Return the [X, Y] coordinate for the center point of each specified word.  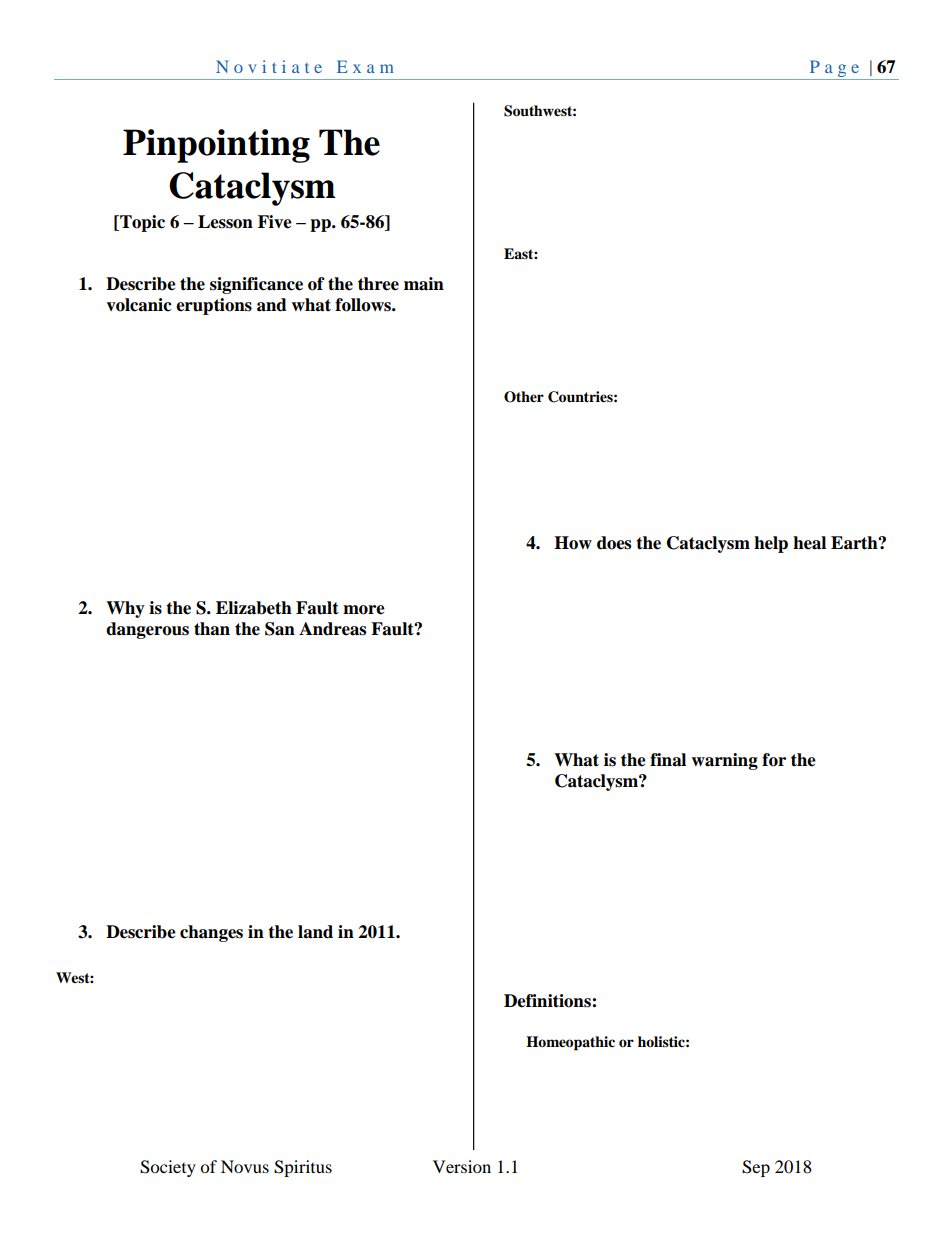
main [424, 284]
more [364, 610]
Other [524, 397]
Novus [245, 1166]
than [212, 629]
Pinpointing [216, 146]
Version [462, 1166]
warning [724, 761]
